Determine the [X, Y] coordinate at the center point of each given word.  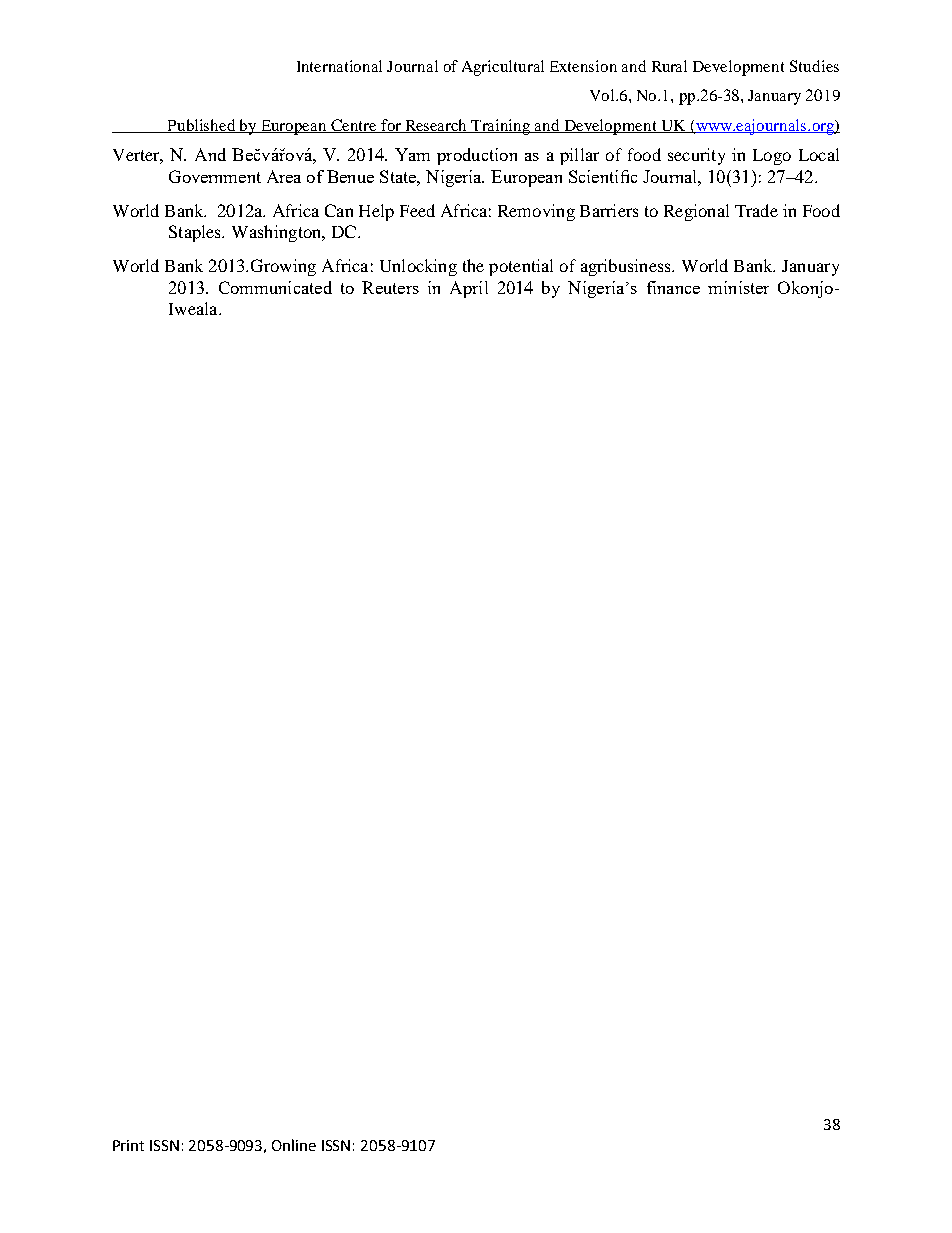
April [469, 289]
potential [521, 267]
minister [738, 287]
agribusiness [627, 267]
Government [215, 176]
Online [294, 1145]
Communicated [275, 287]
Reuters [390, 287]
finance [673, 287]
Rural [669, 66]
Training [501, 127]
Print [128, 1145]
